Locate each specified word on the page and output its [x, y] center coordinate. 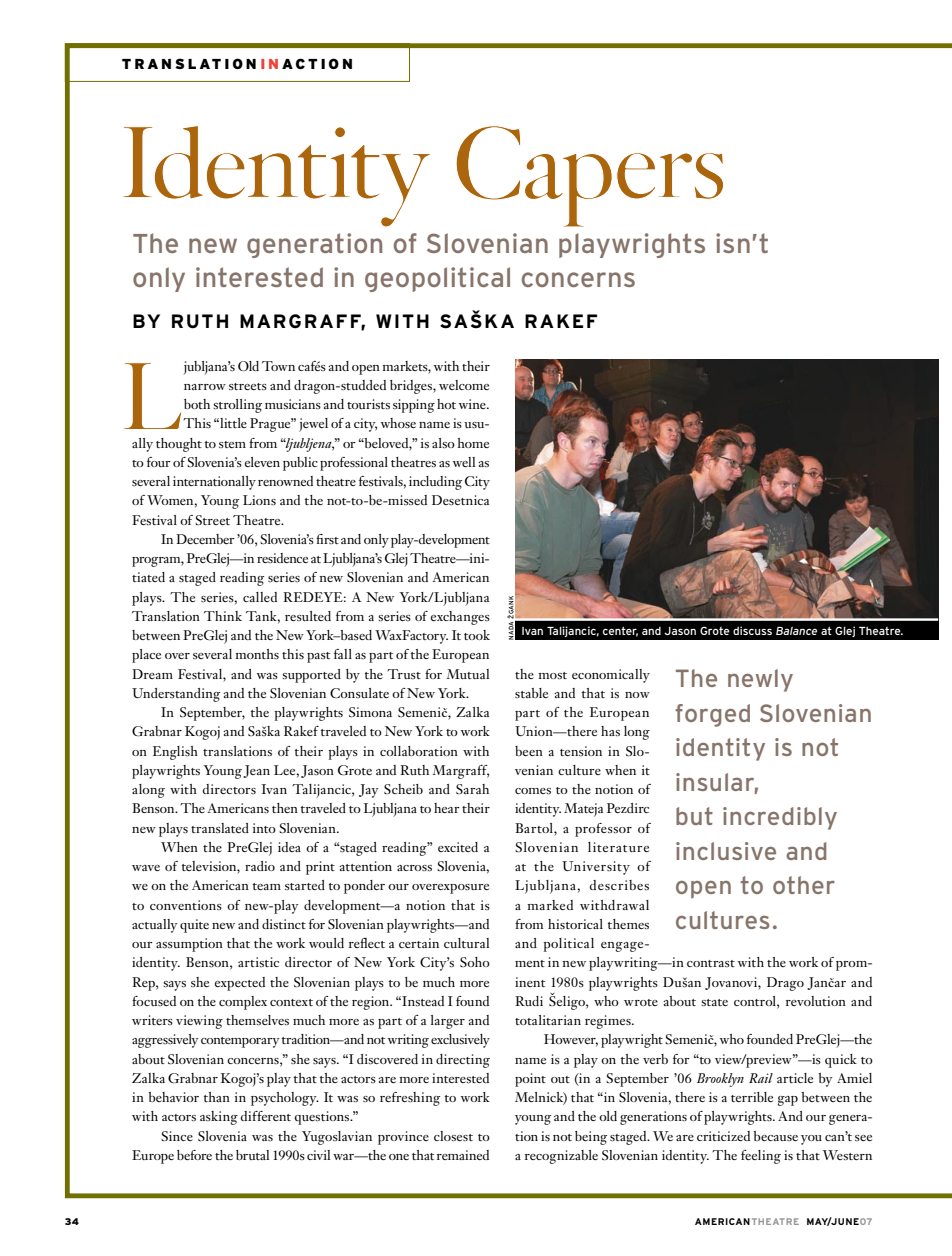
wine [473, 404]
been [529, 751]
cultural [466, 943]
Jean [256, 771]
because [776, 1136]
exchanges [460, 618]
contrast [711, 963]
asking [219, 1118]
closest [453, 1136]
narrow [205, 387]
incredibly [780, 818]
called [260, 597]
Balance [796, 630]
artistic [258, 962]
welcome [464, 385]
